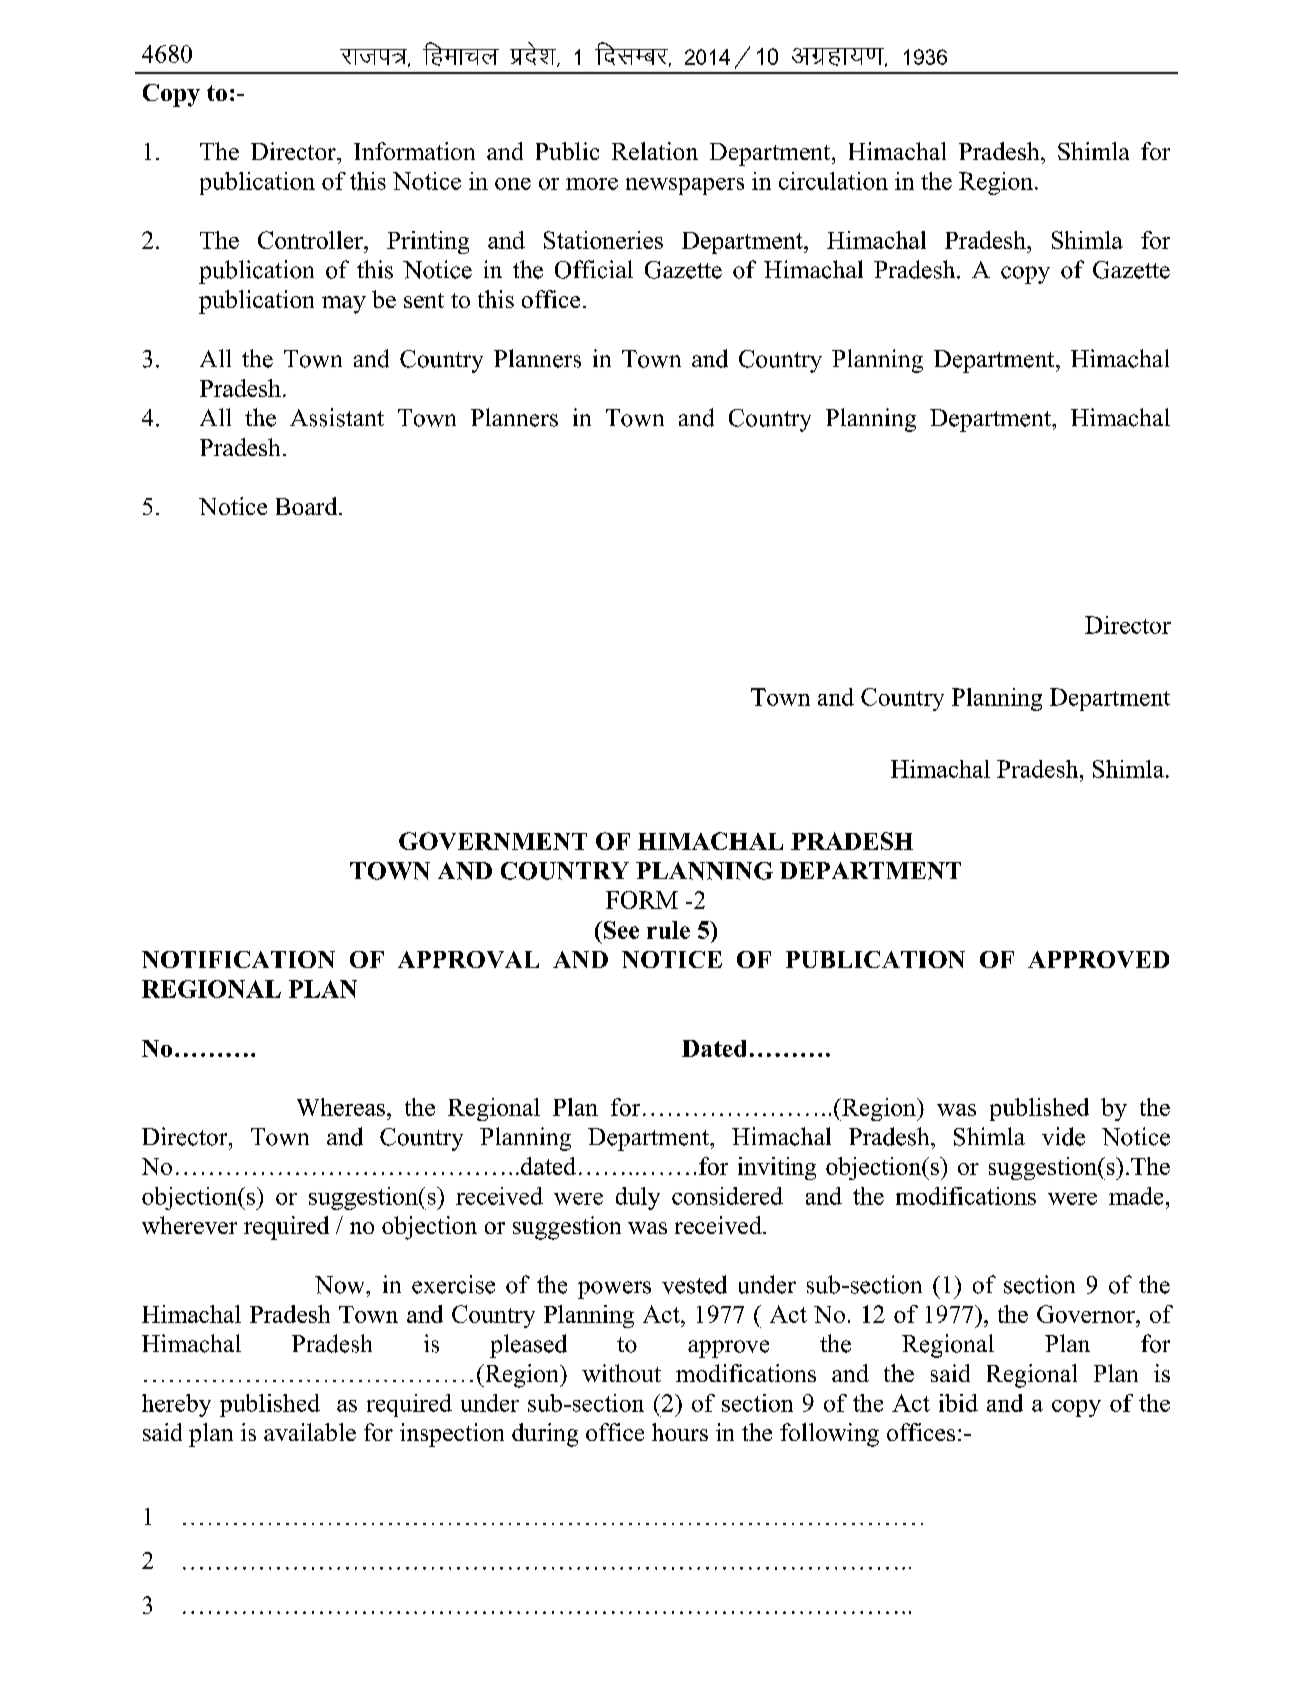 Image resolution: width=1312 pixels, height=1698 pixels. I want to click on newspapers, so click(685, 186).
